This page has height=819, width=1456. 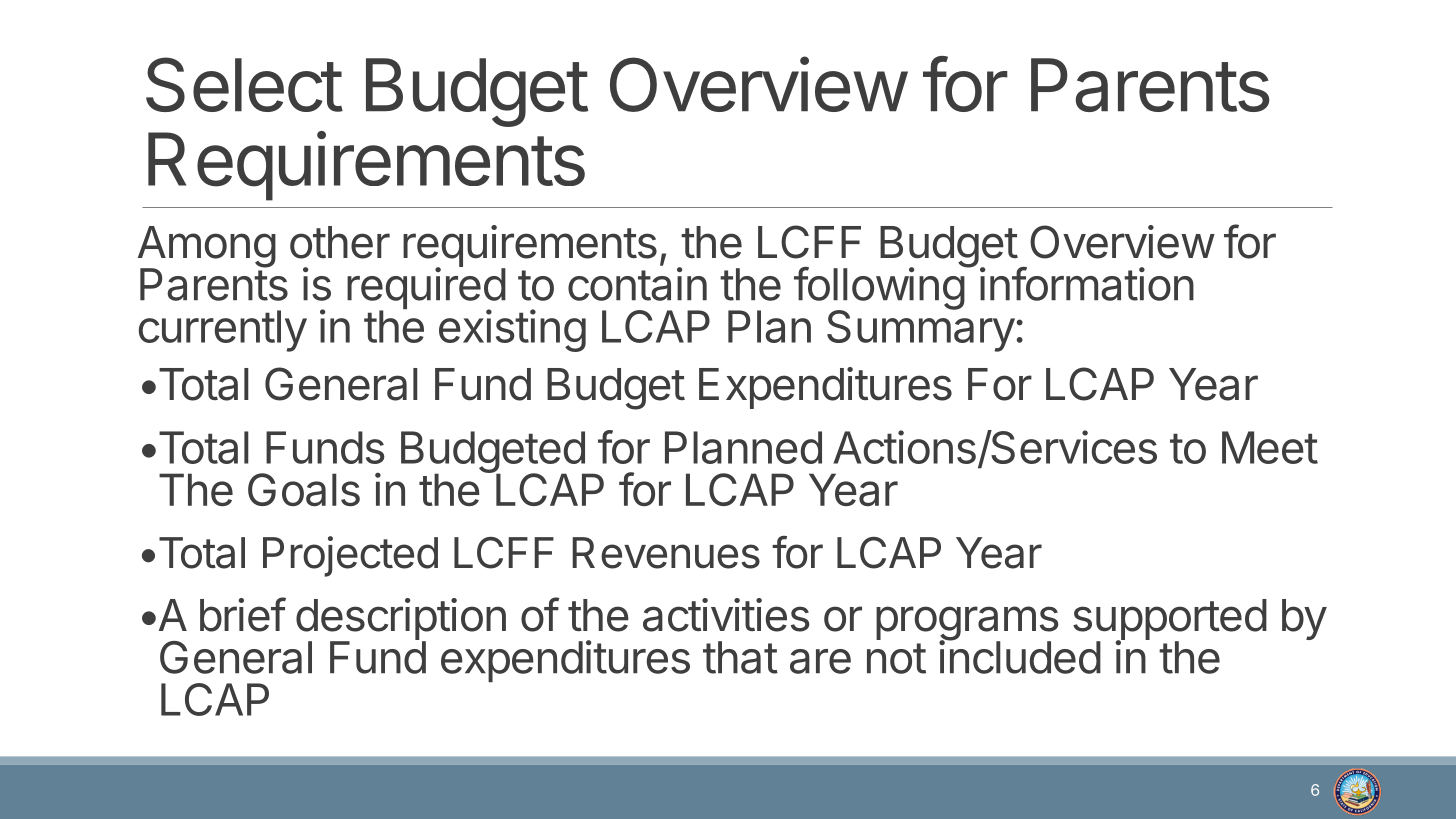 I want to click on description, so click(x=401, y=620).
